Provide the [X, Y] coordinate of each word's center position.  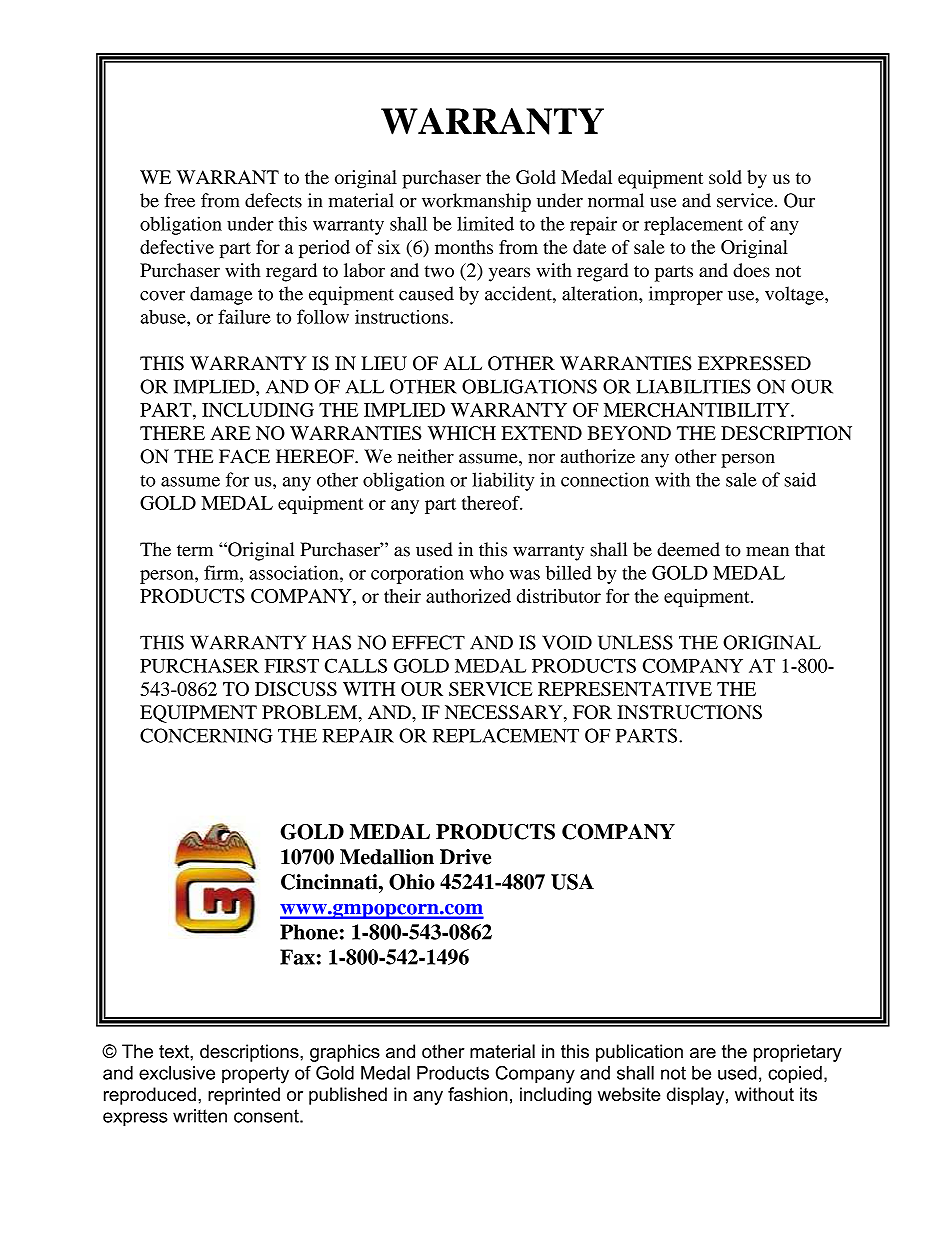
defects [273, 200]
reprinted [244, 1096]
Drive [465, 857]
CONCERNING [206, 735]
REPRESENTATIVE [625, 689]
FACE [244, 456]
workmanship [476, 202]
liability [503, 481]
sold [725, 177]
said [800, 479]
